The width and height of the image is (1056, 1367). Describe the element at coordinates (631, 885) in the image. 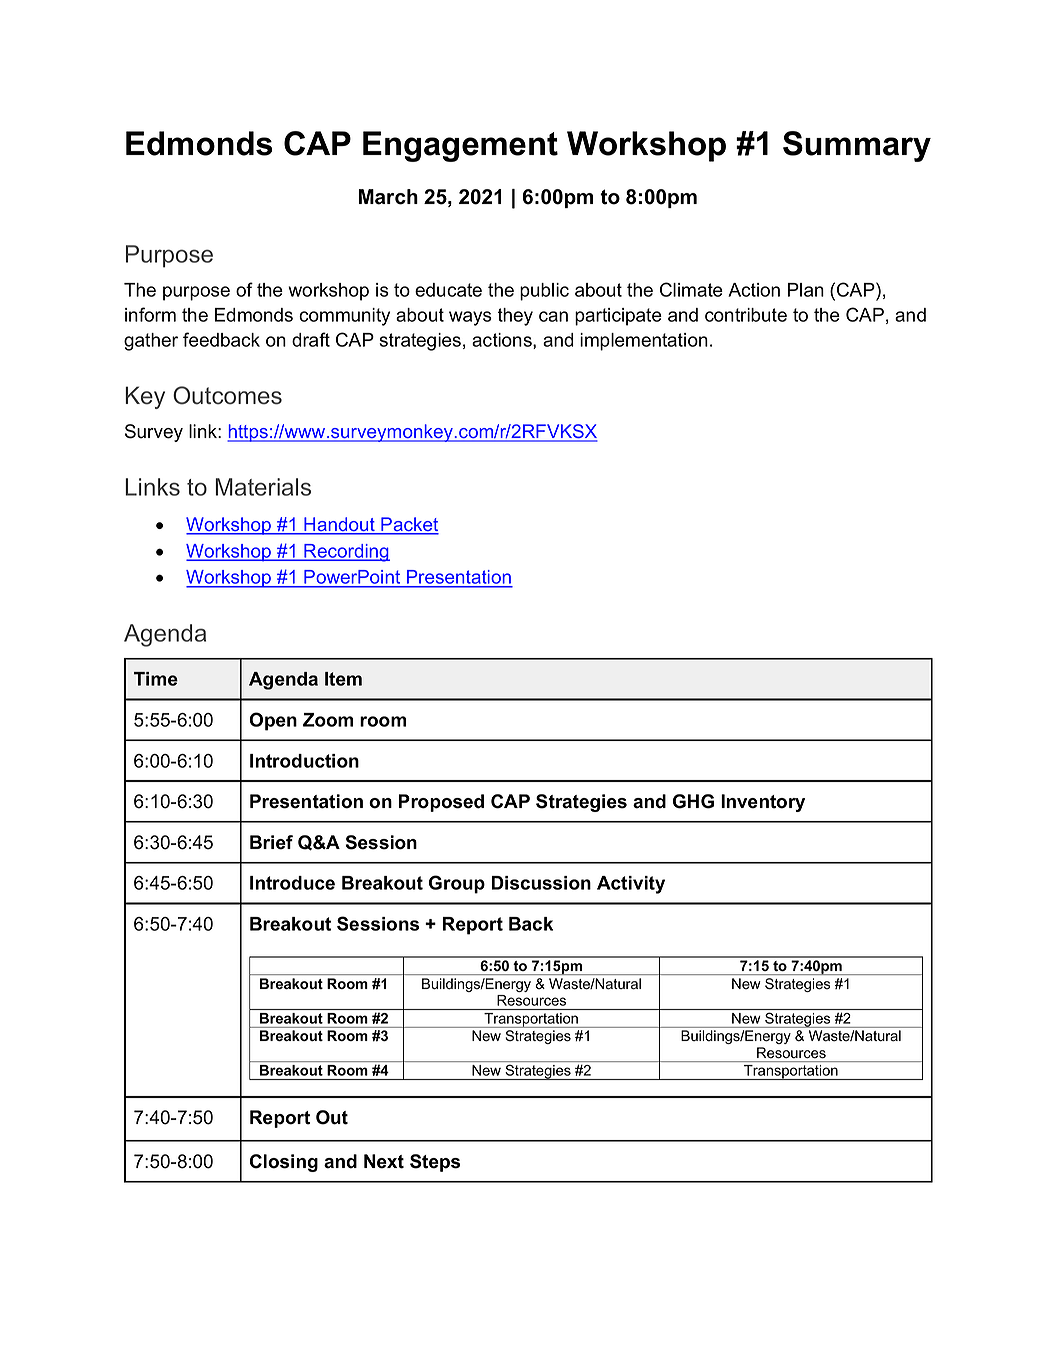

I see `Activity` at that location.
